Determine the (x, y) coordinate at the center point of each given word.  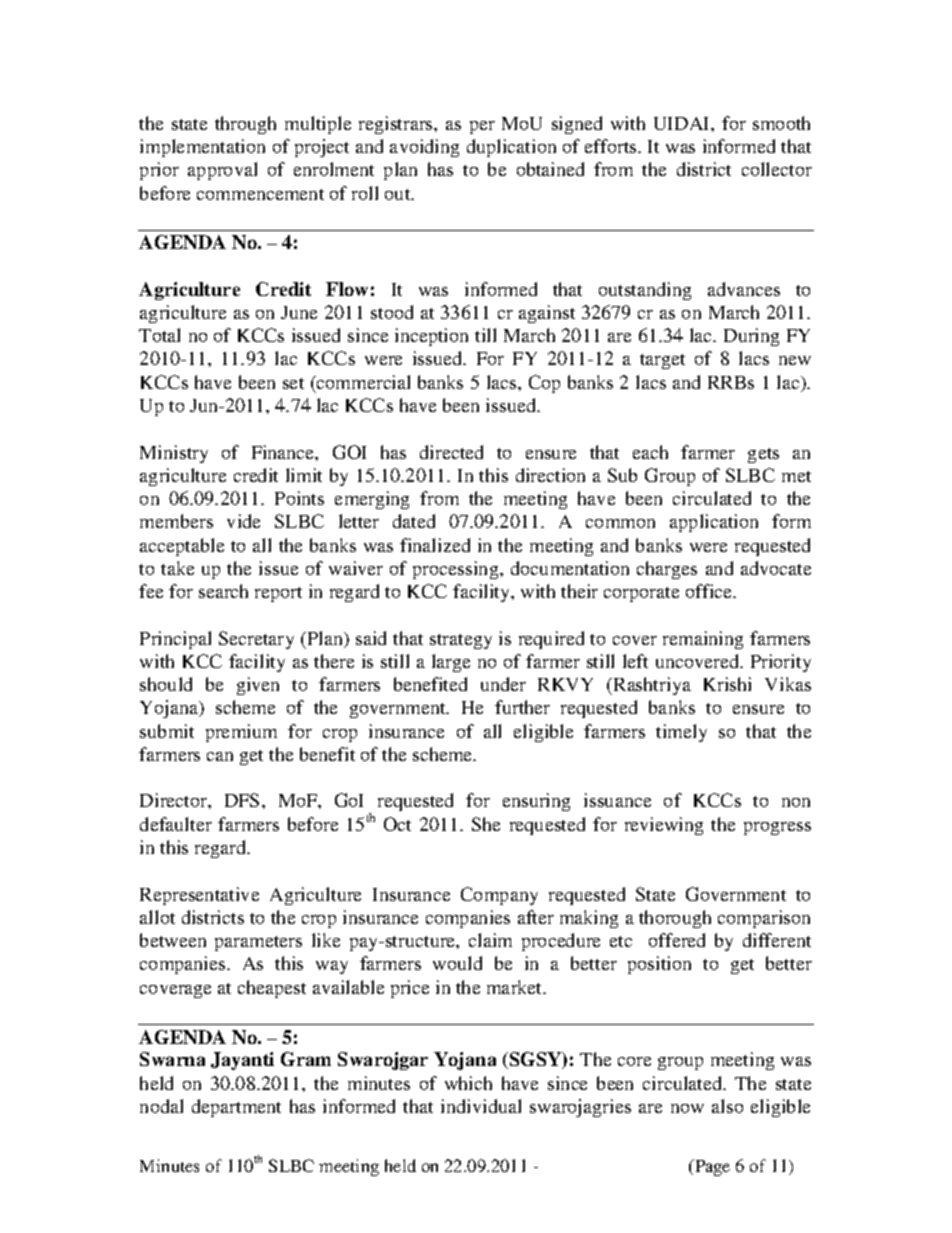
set (293, 383)
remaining (703, 640)
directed (451, 452)
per (482, 127)
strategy (461, 641)
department (236, 1108)
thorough (675, 919)
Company (499, 896)
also (727, 1106)
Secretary (256, 640)
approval (222, 171)
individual (481, 1106)
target (662, 361)
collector (777, 169)
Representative (199, 896)
